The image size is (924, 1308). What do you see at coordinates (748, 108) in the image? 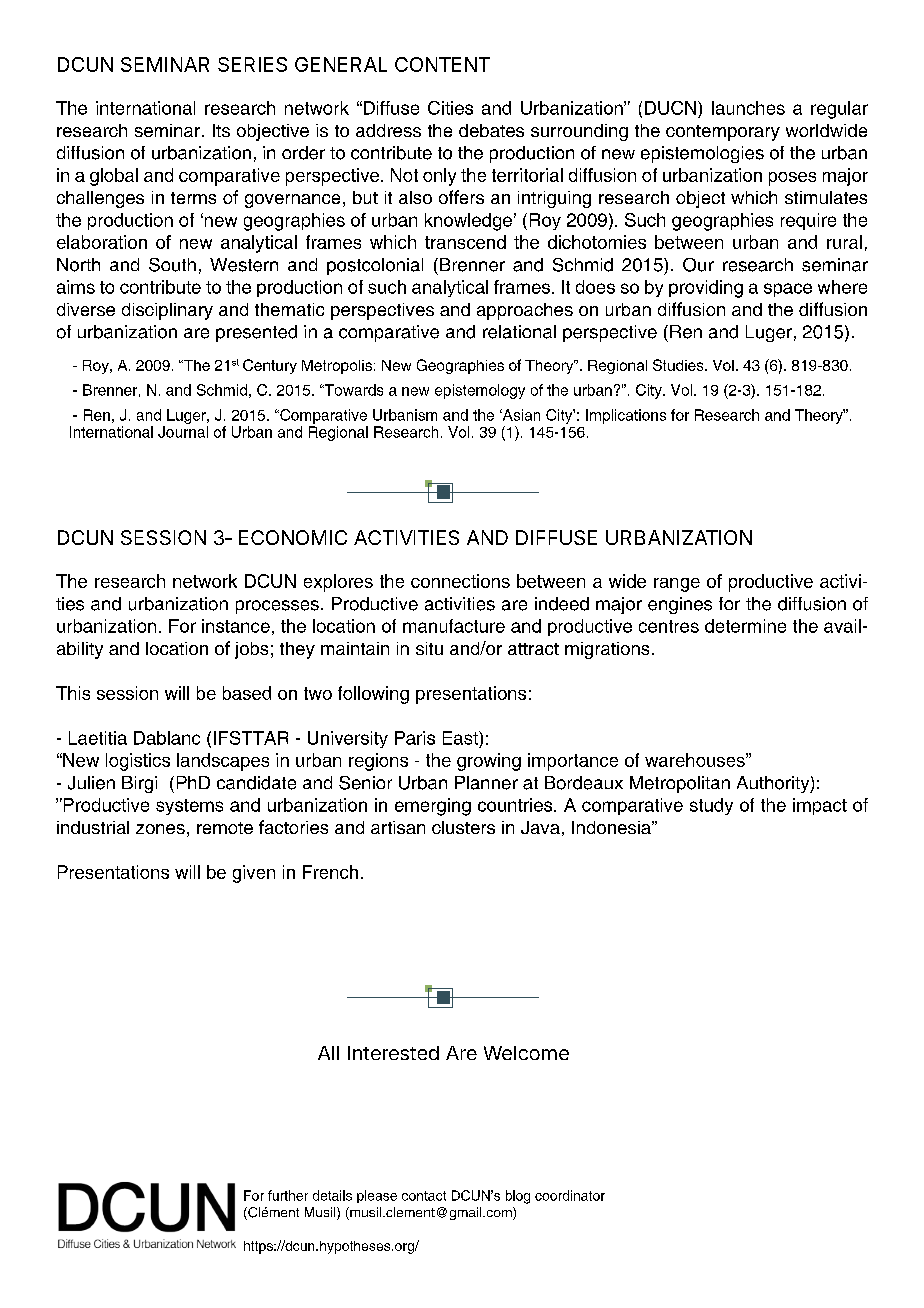
I see `launches` at bounding box center [748, 108].
